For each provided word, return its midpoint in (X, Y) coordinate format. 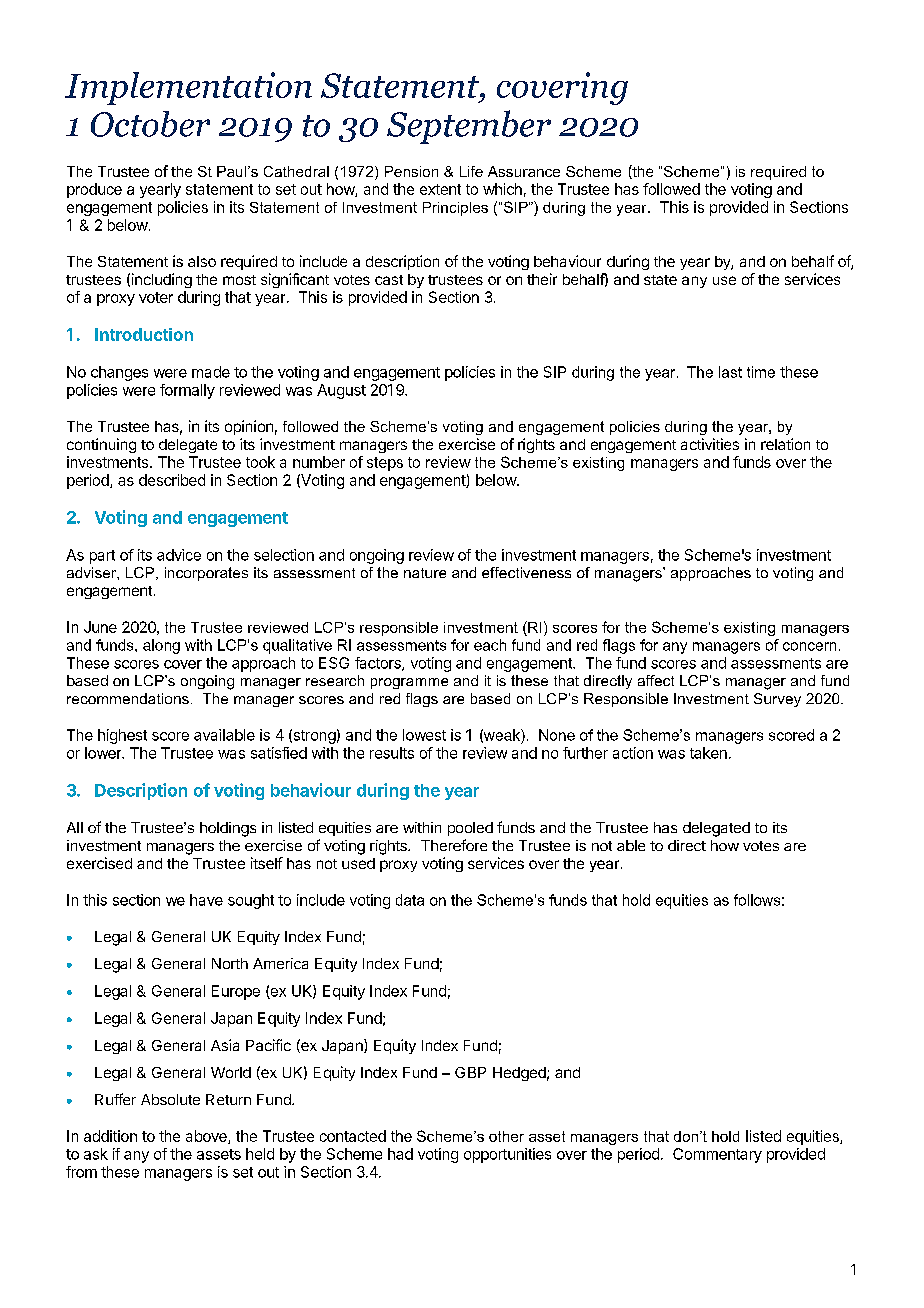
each (490, 645)
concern (809, 646)
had (400, 1154)
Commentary (717, 1155)
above (207, 1137)
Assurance (524, 171)
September (469, 127)
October (150, 124)
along (161, 646)
